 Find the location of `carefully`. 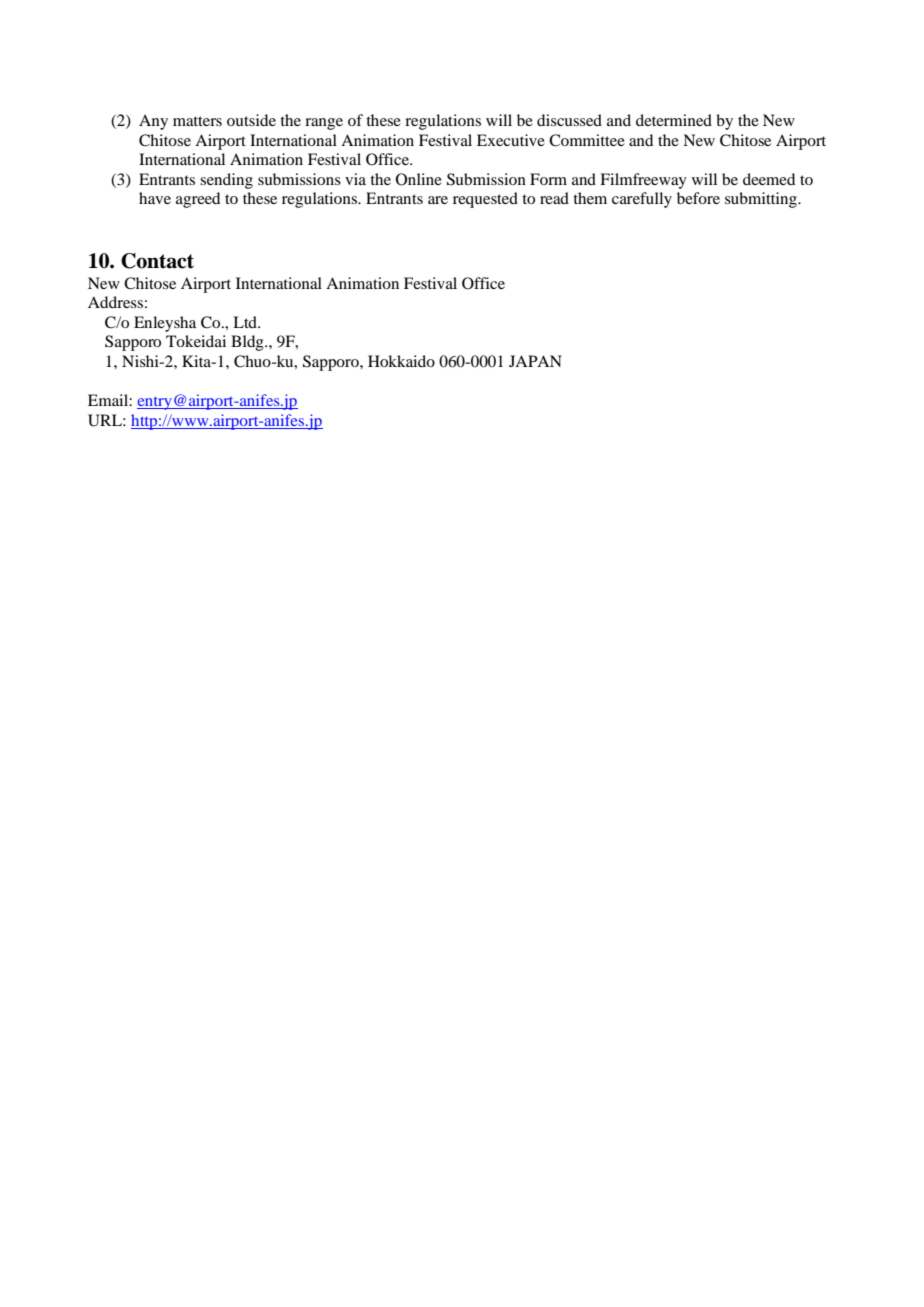

carefully is located at coordinates (642, 200).
